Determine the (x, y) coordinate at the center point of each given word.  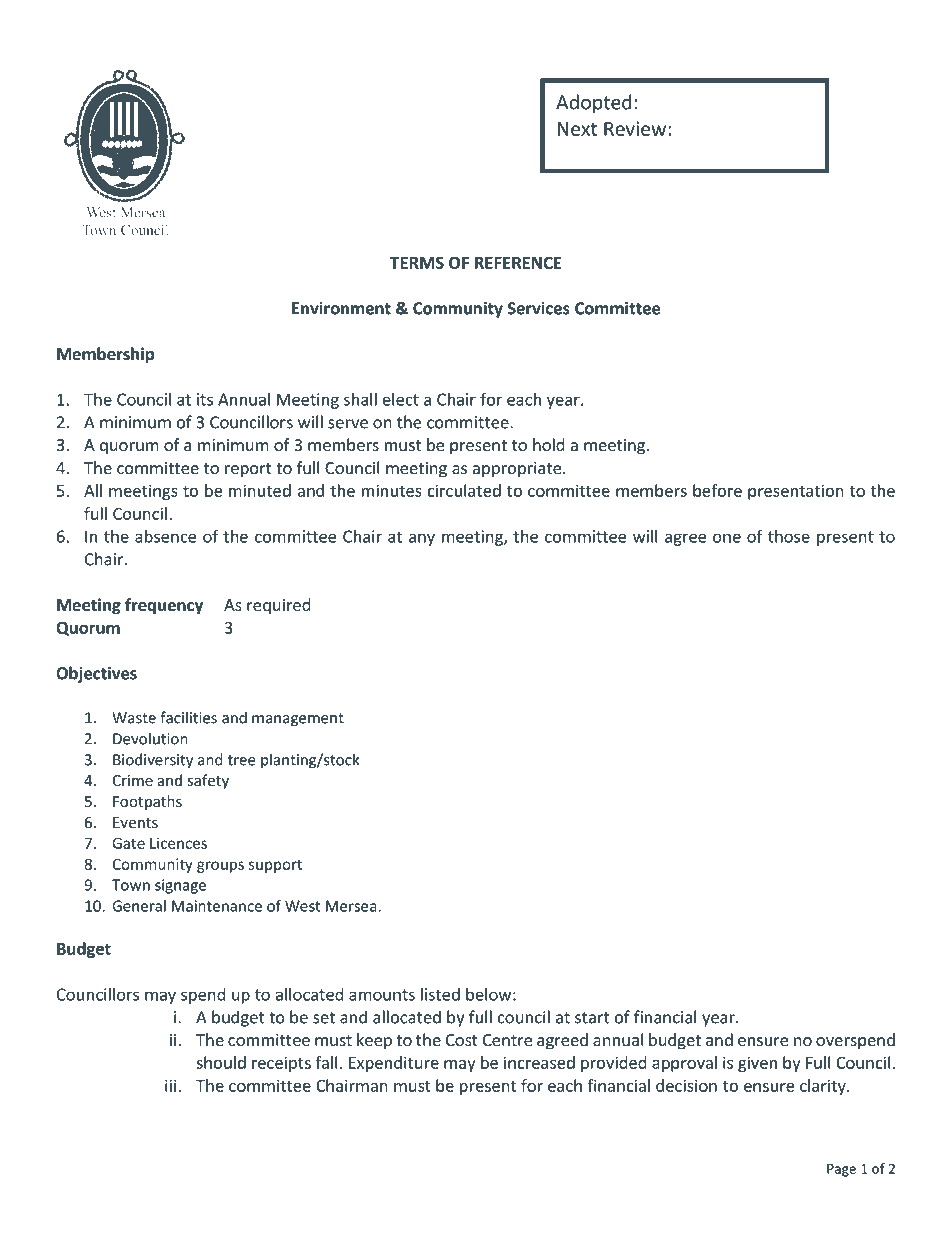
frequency (164, 606)
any (422, 539)
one (727, 538)
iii (172, 1085)
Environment (341, 308)
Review (636, 128)
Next (577, 129)
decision (686, 1085)
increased (539, 1062)
